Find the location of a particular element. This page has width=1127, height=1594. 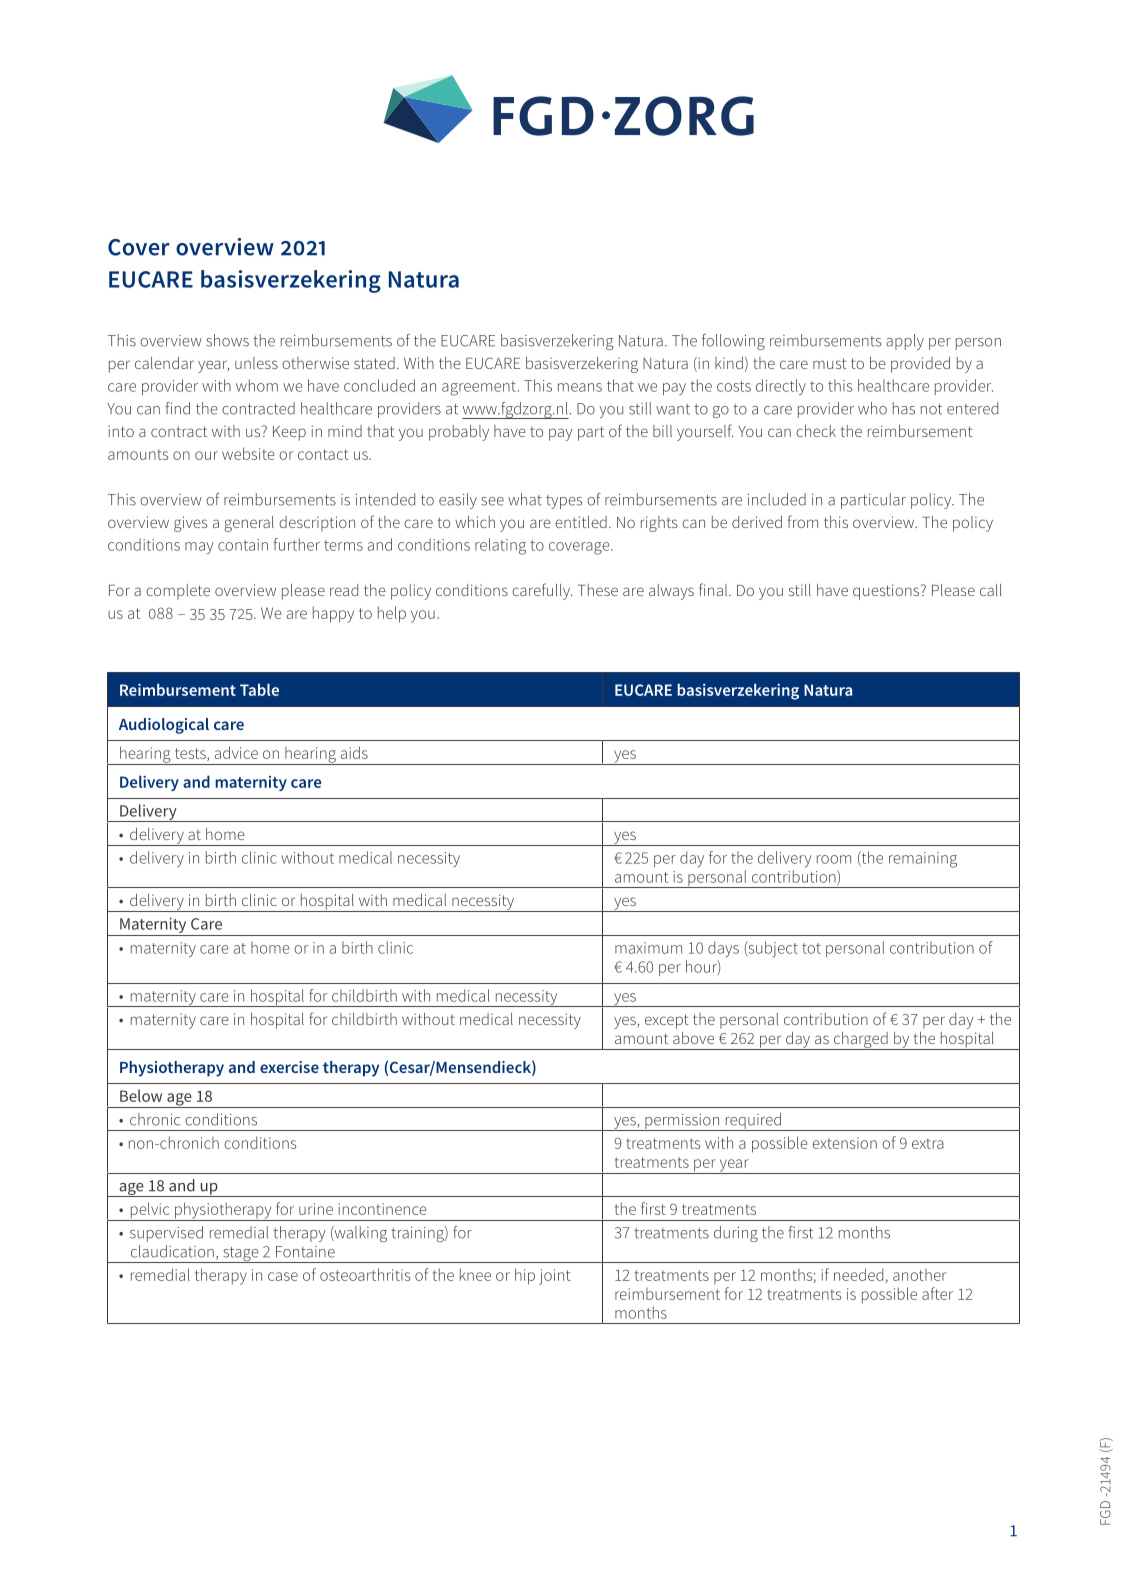

unless is located at coordinates (256, 363).
